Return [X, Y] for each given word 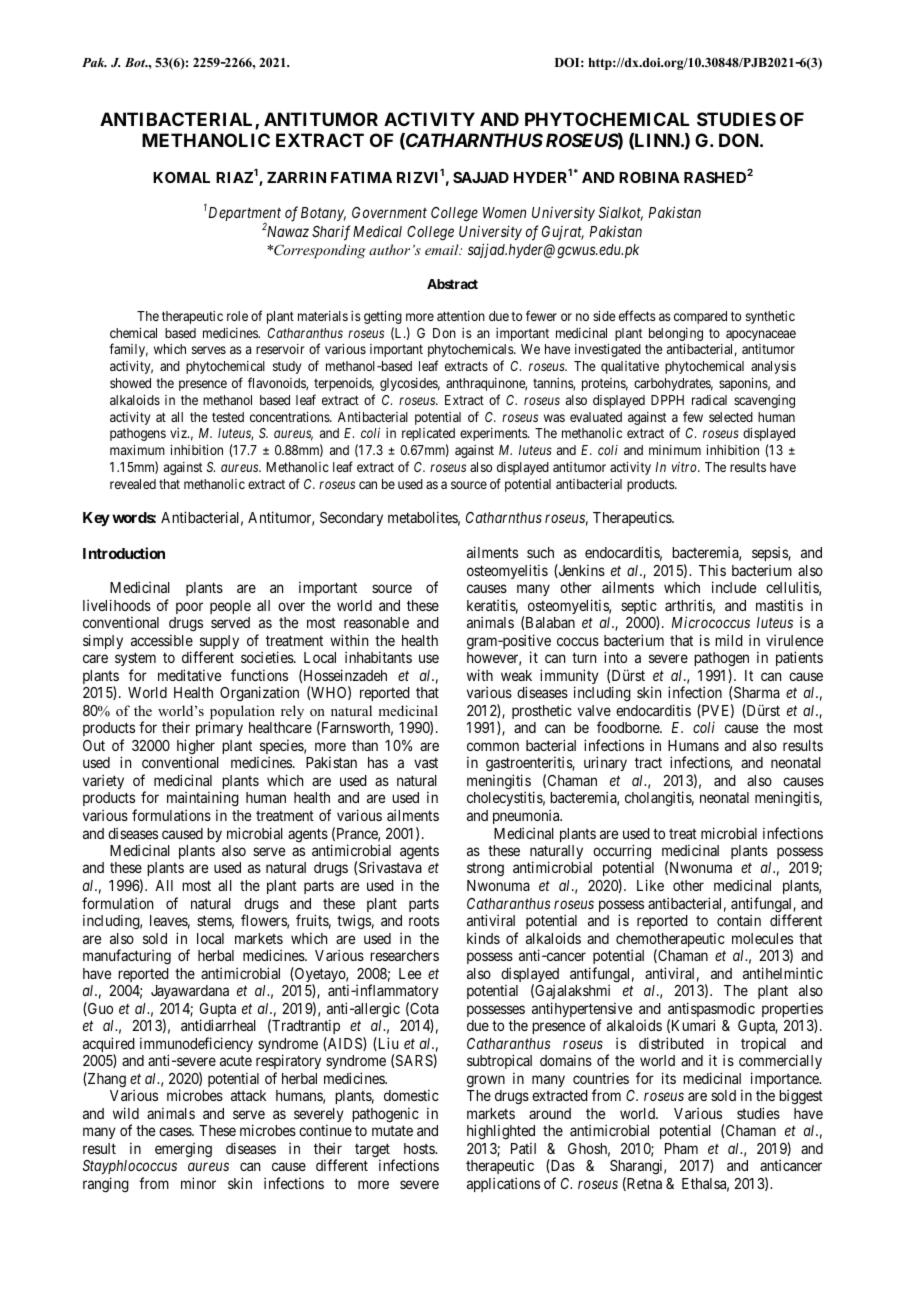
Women [504, 212]
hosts [420, 1148]
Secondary [351, 519]
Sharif [331, 233]
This [712, 570]
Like [650, 885]
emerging [183, 1150]
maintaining [203, 800]
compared [700, 317]
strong [485, 870]
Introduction [124, 553]
